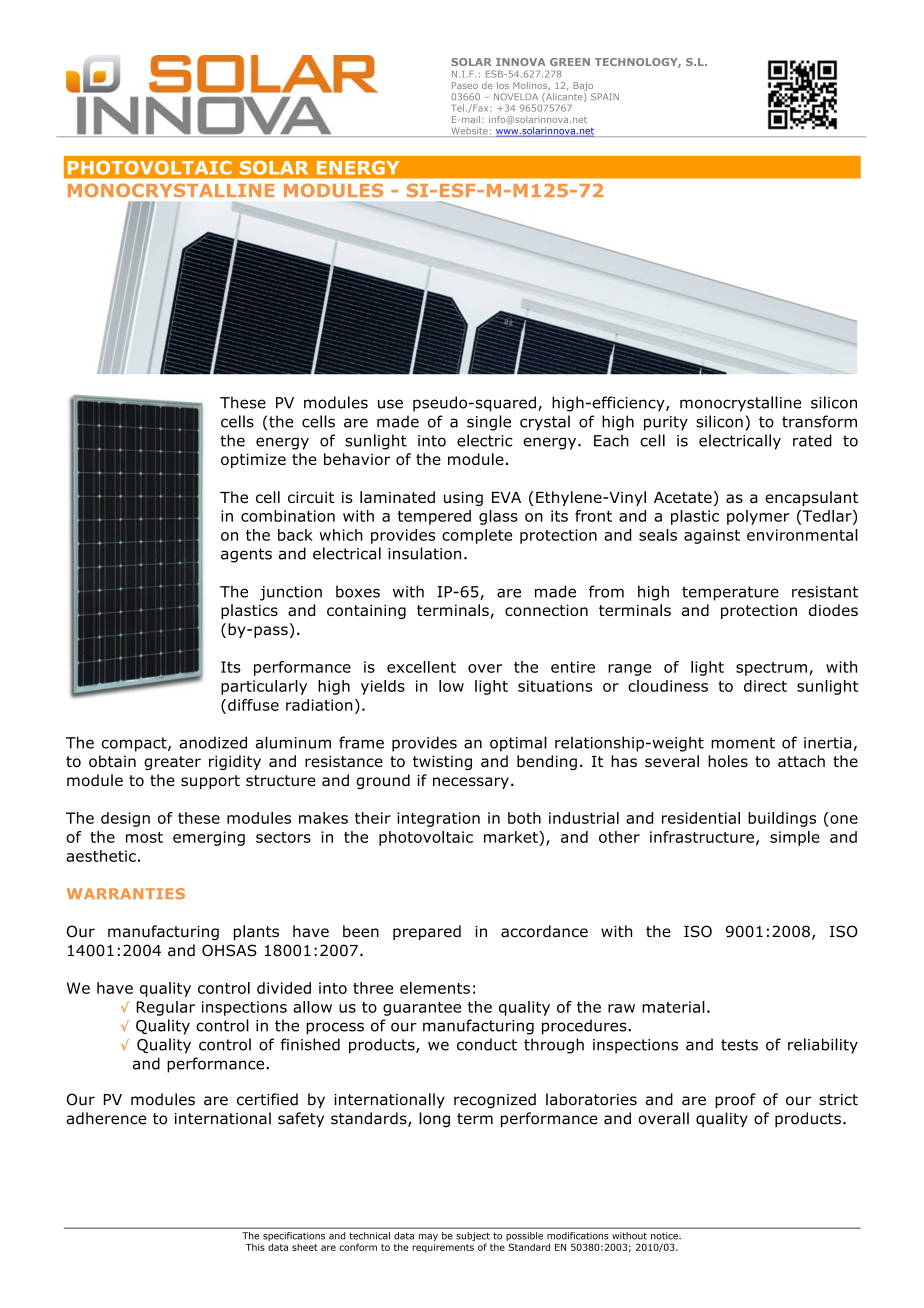  Describe the element at coordinates (465, 85) in the document. I see `Paseo` at that location.
